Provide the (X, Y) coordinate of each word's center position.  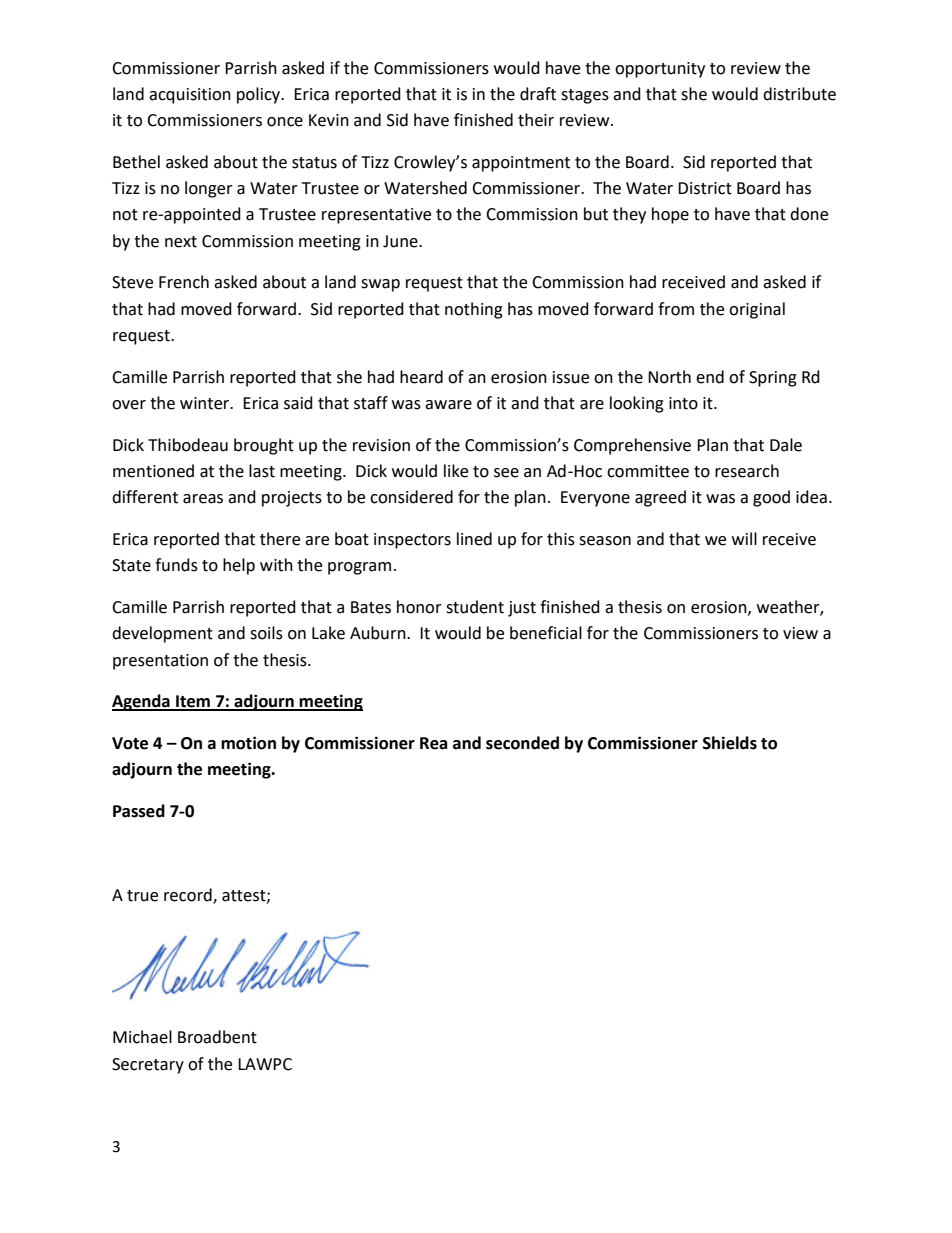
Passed (139, 811)
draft (538, 94)
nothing (474, 310)
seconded (522, 743)
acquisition (190, 96)
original (757, 310)
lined (474, 539)
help (239, 566)
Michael (142, 1037)
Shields (730, 743)
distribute (799, 94)
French (184, 282)
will (744, 538)
